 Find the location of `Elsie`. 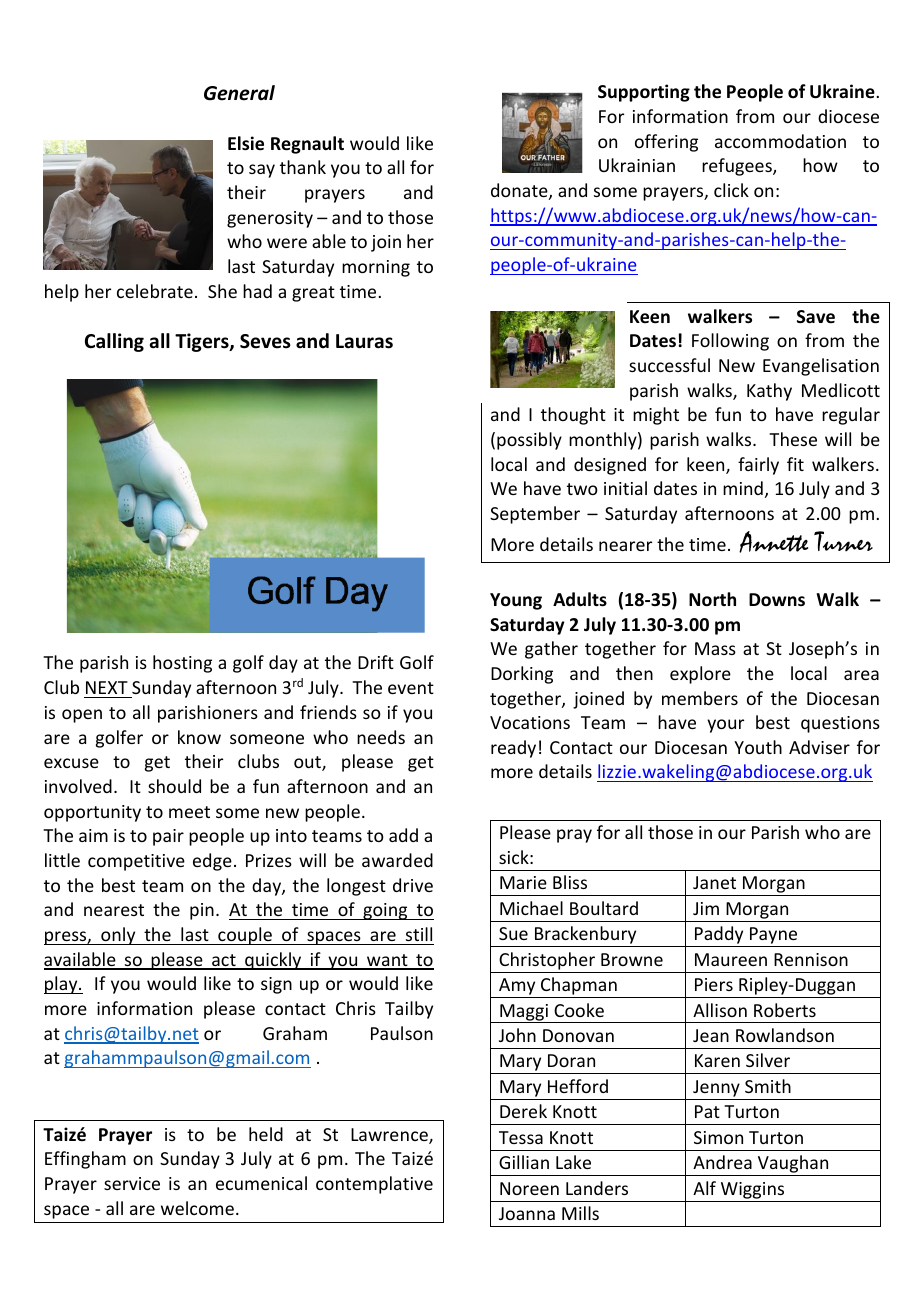

Elsie is located at coordinates (246, 143).
